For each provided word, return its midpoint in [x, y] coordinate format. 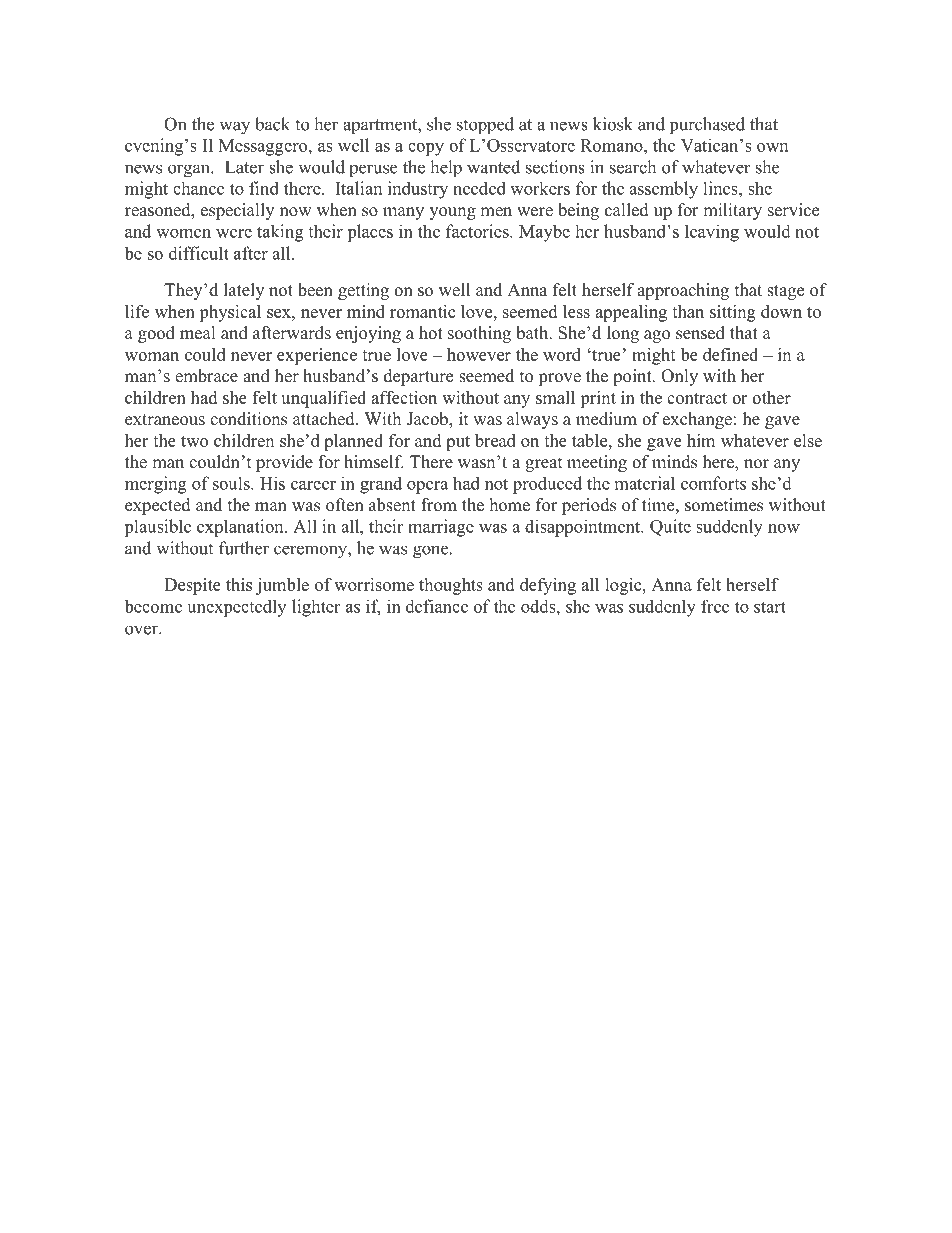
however [479, 354]
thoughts [451, 586]
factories [478, 231]
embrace [206, 376]
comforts [713, 483]
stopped [485, 125]
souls [232, 483]
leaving [712, 233]
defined [730, 354]
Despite [192, 586]
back [272, 124]
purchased [707, 125]
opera [427, 487]
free [715, 606]
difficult [199, 253]
